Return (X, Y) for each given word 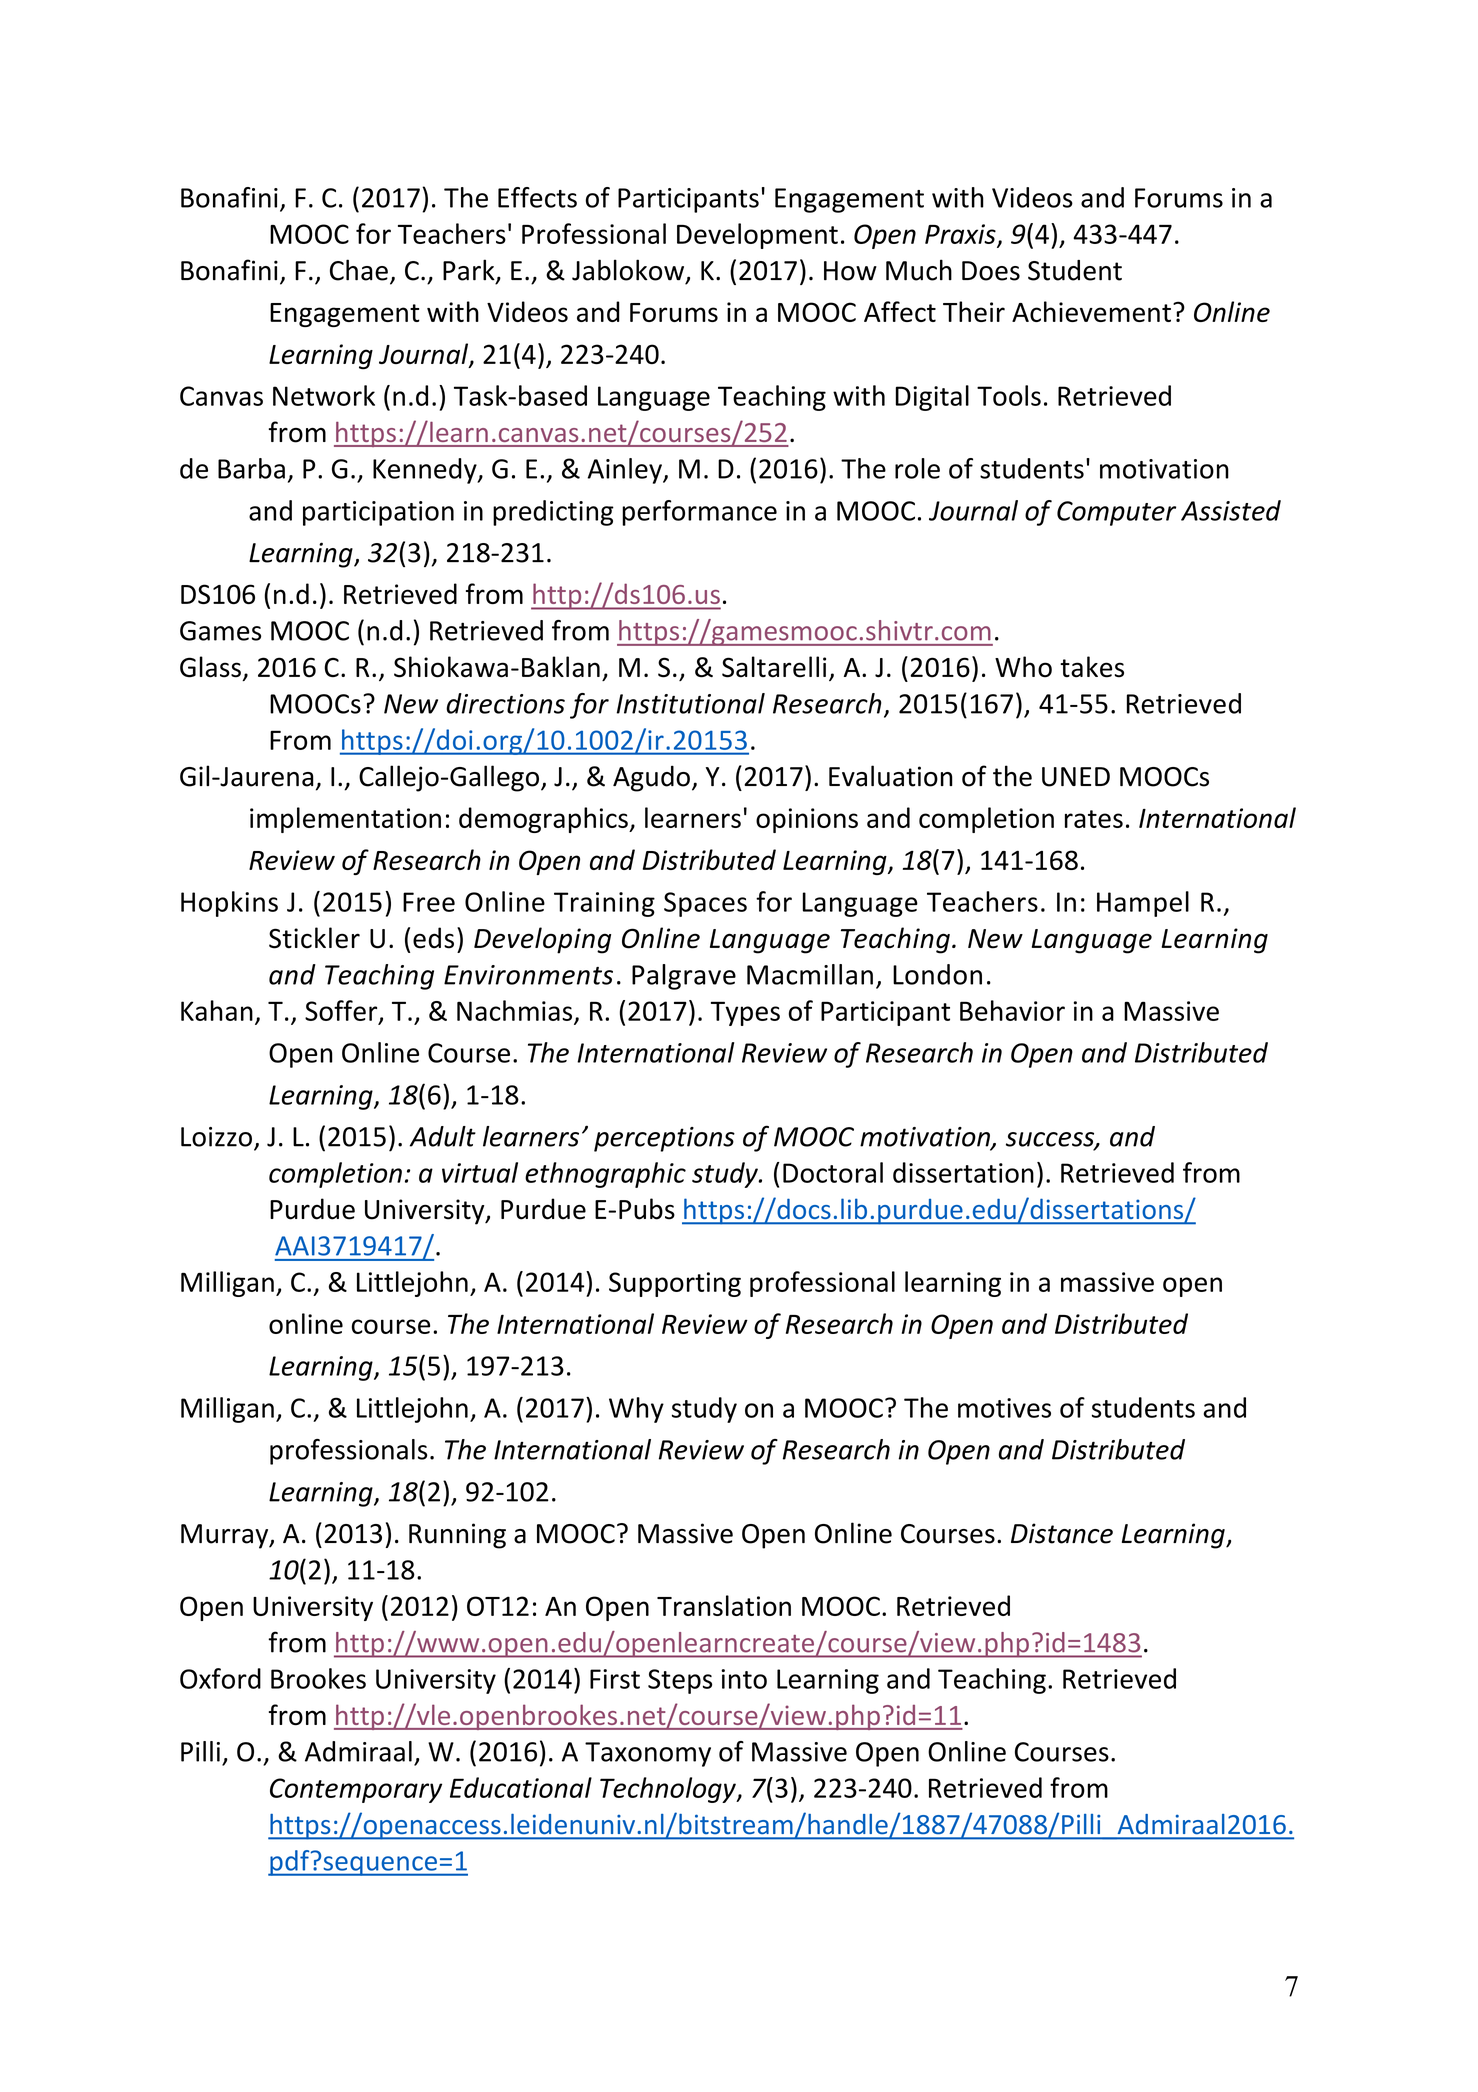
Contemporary (356, 1790)
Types (745, 1013)
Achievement (1091, 311)
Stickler (314, 938)
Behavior (1012, 1010)
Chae (359, 270)
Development (757, 236)
